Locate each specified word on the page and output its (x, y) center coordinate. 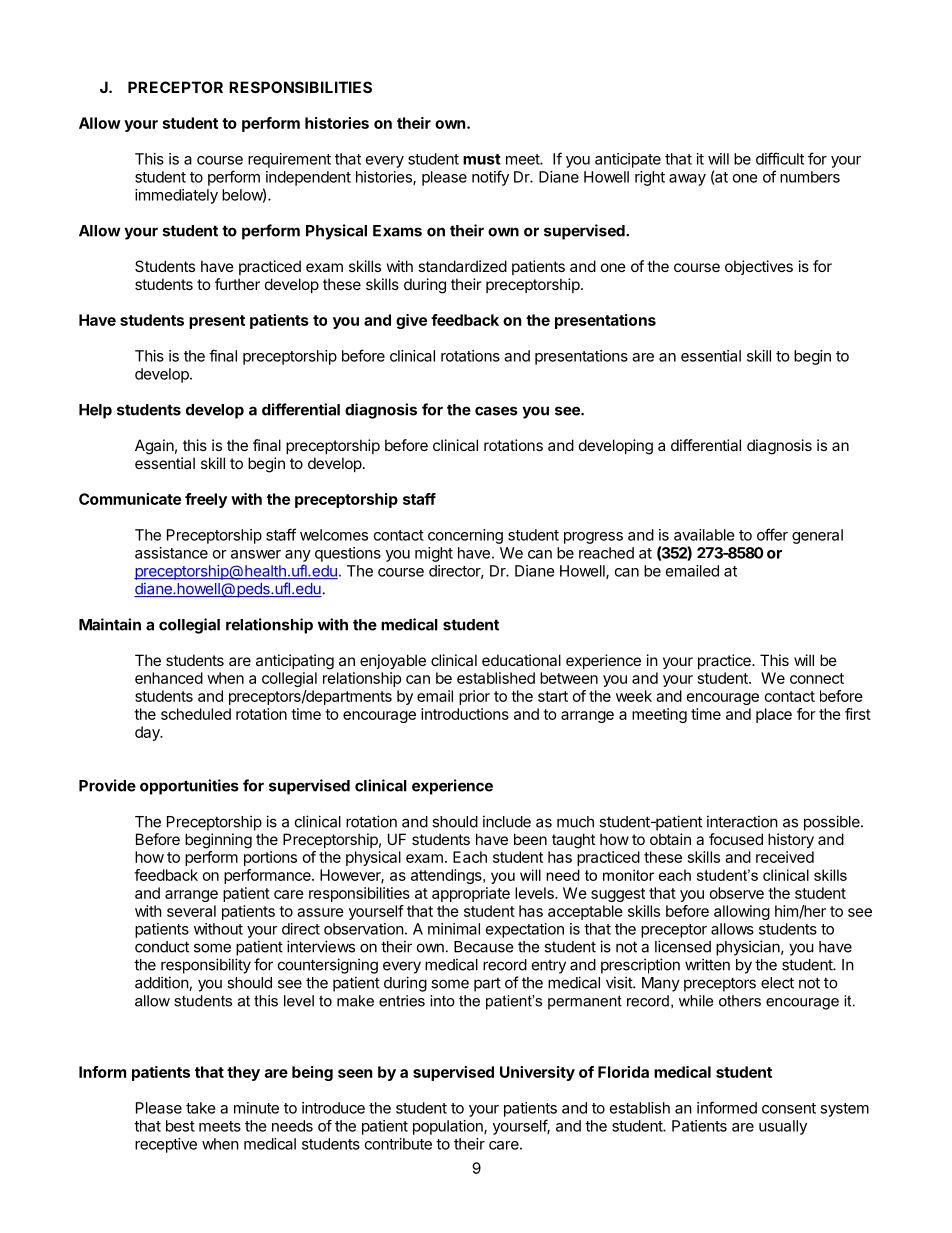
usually (783, 1127)
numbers (810, 177)
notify (490, 178)
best (180, 1126)
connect (817, 678)
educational (521, 660)
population (449, 1127)
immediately (176, 196)
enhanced (169, 678)
